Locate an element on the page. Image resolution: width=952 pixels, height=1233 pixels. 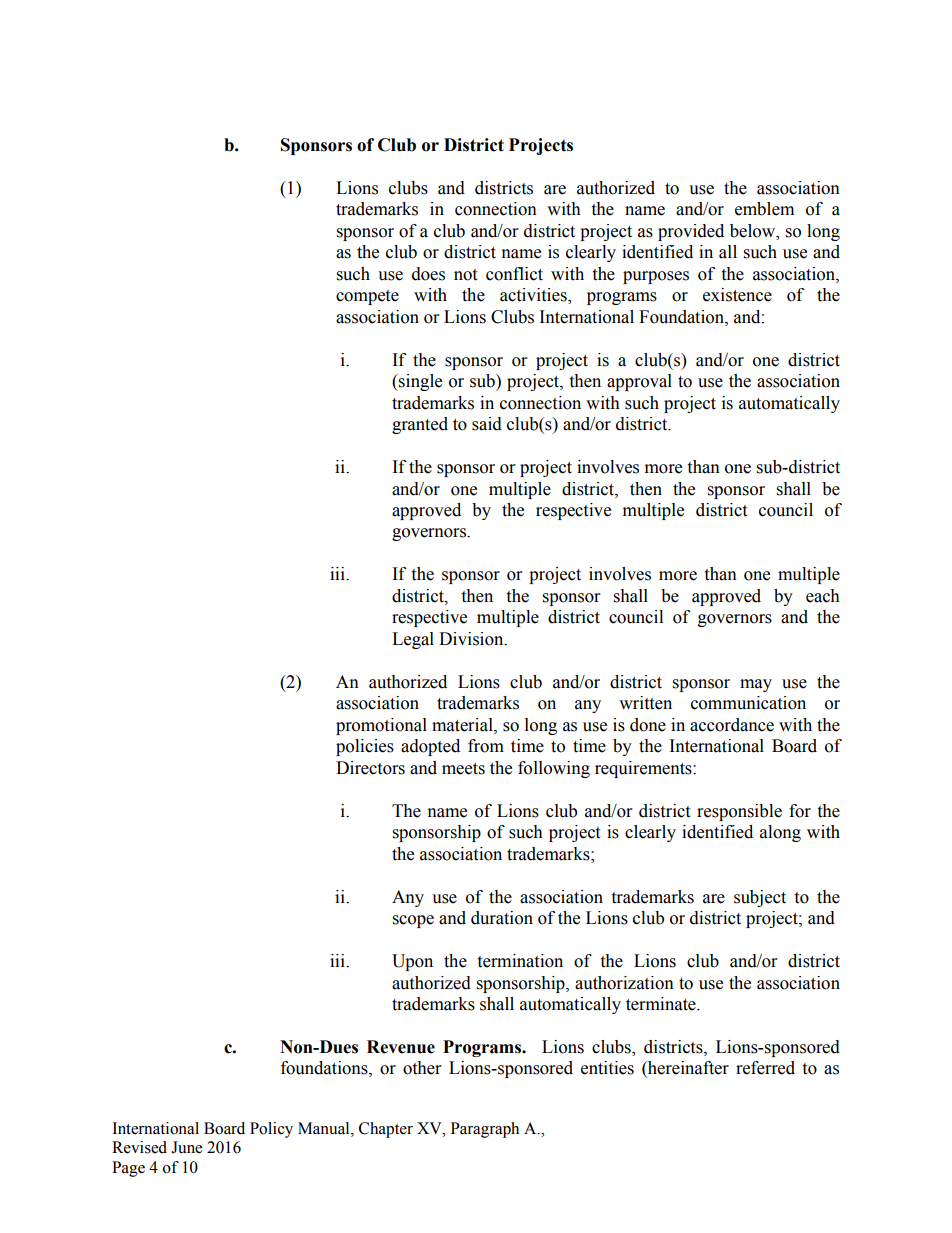
below is located at coordinates (754, 231).
